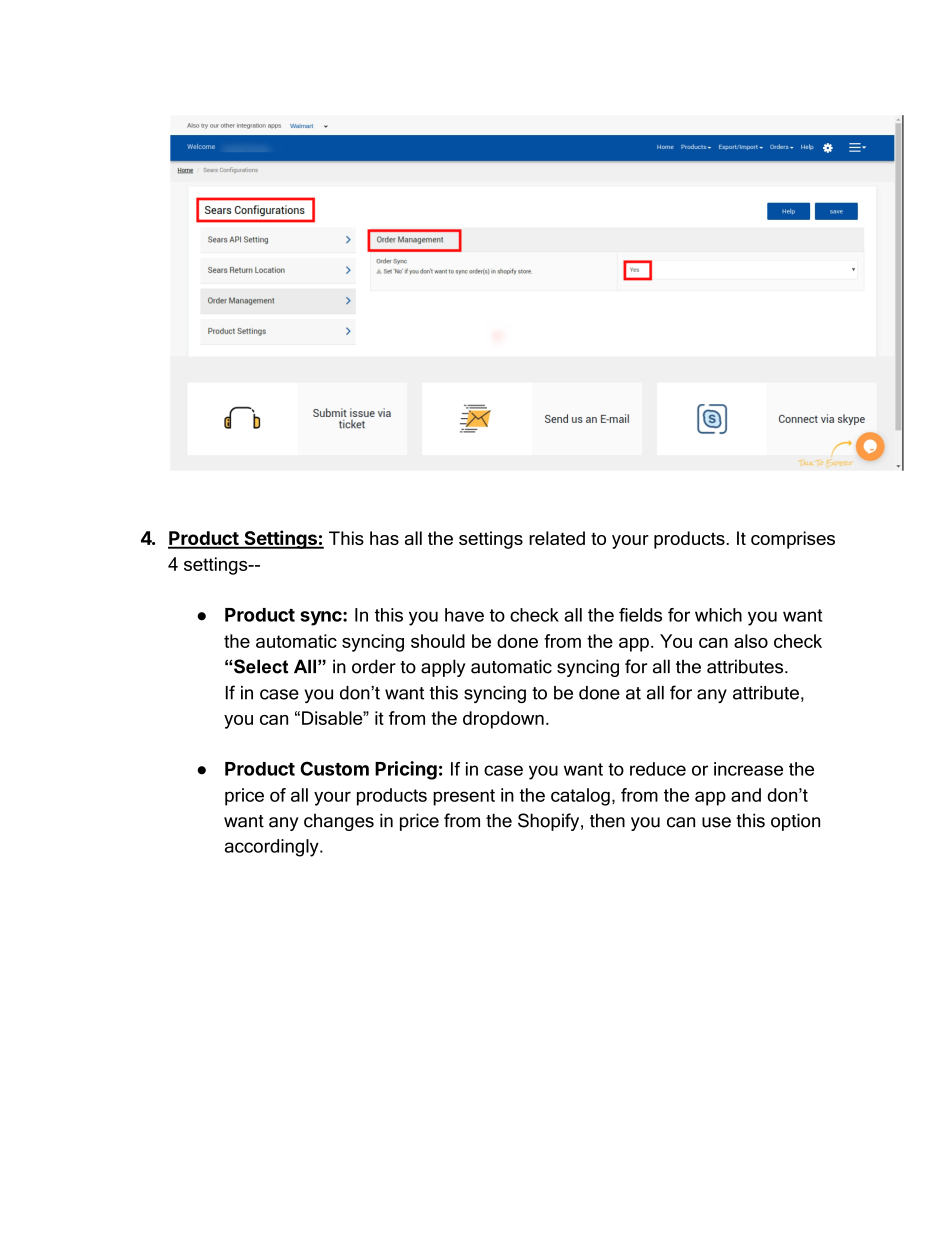  I want to click on related, so click(557, 538).
